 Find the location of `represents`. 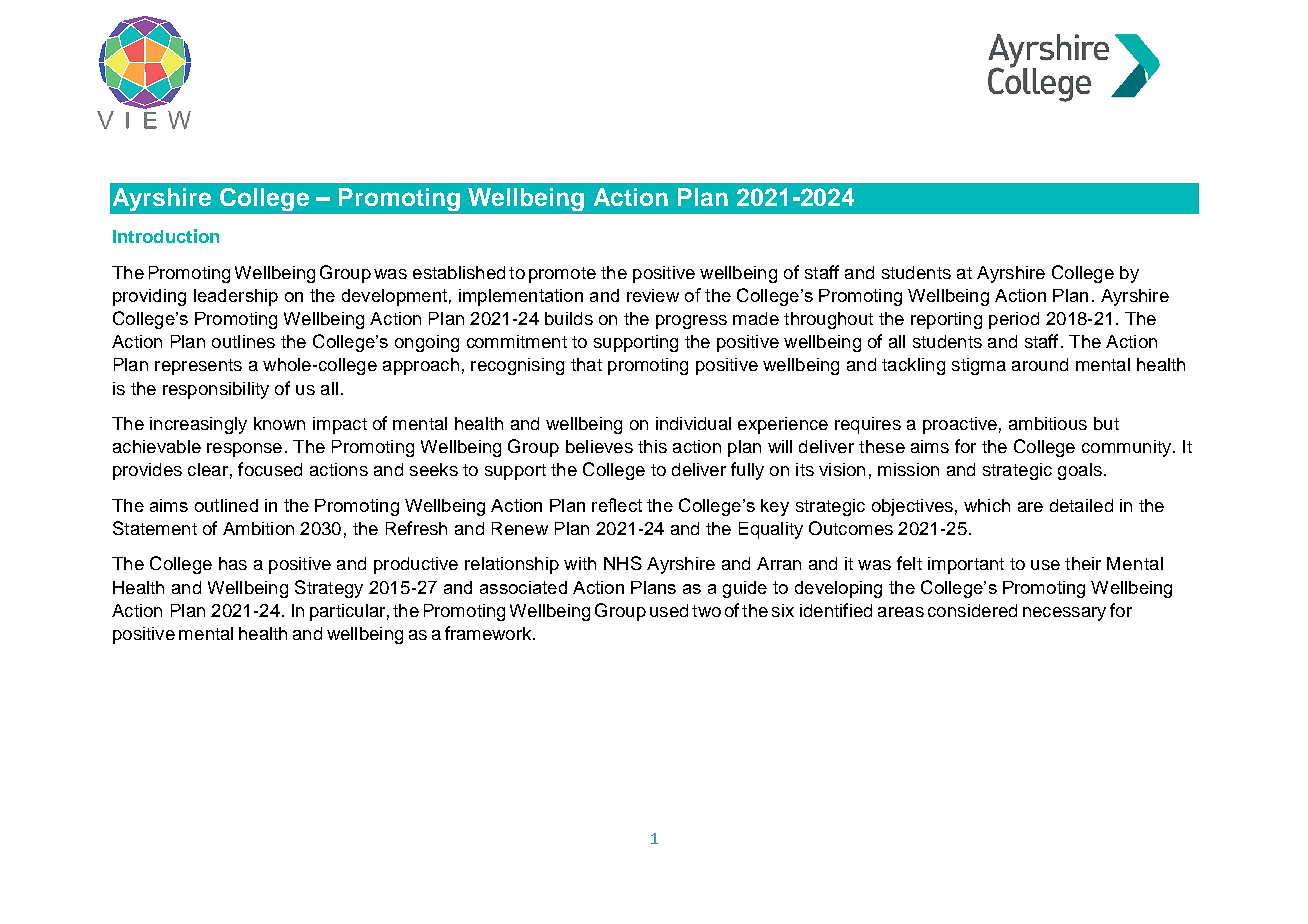

represents is located at coordinates (198, 367).
